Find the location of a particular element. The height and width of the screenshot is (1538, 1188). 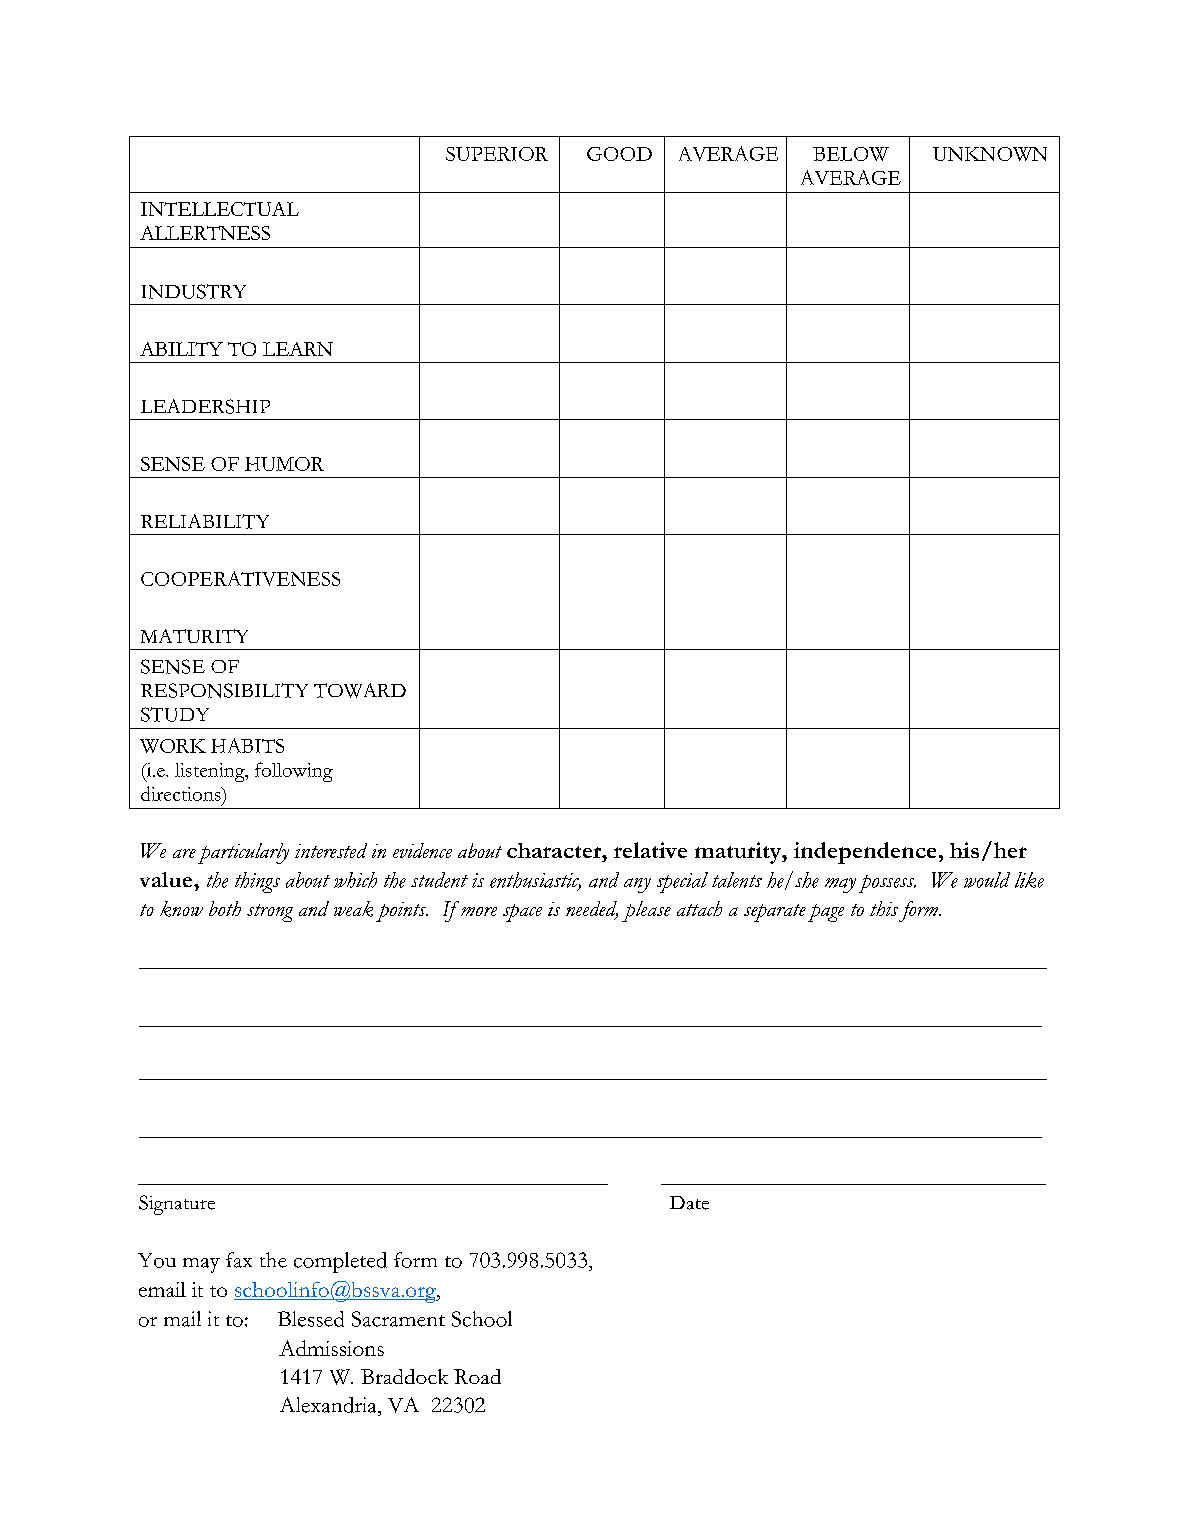

possess is located at coordinates (887, 884).
